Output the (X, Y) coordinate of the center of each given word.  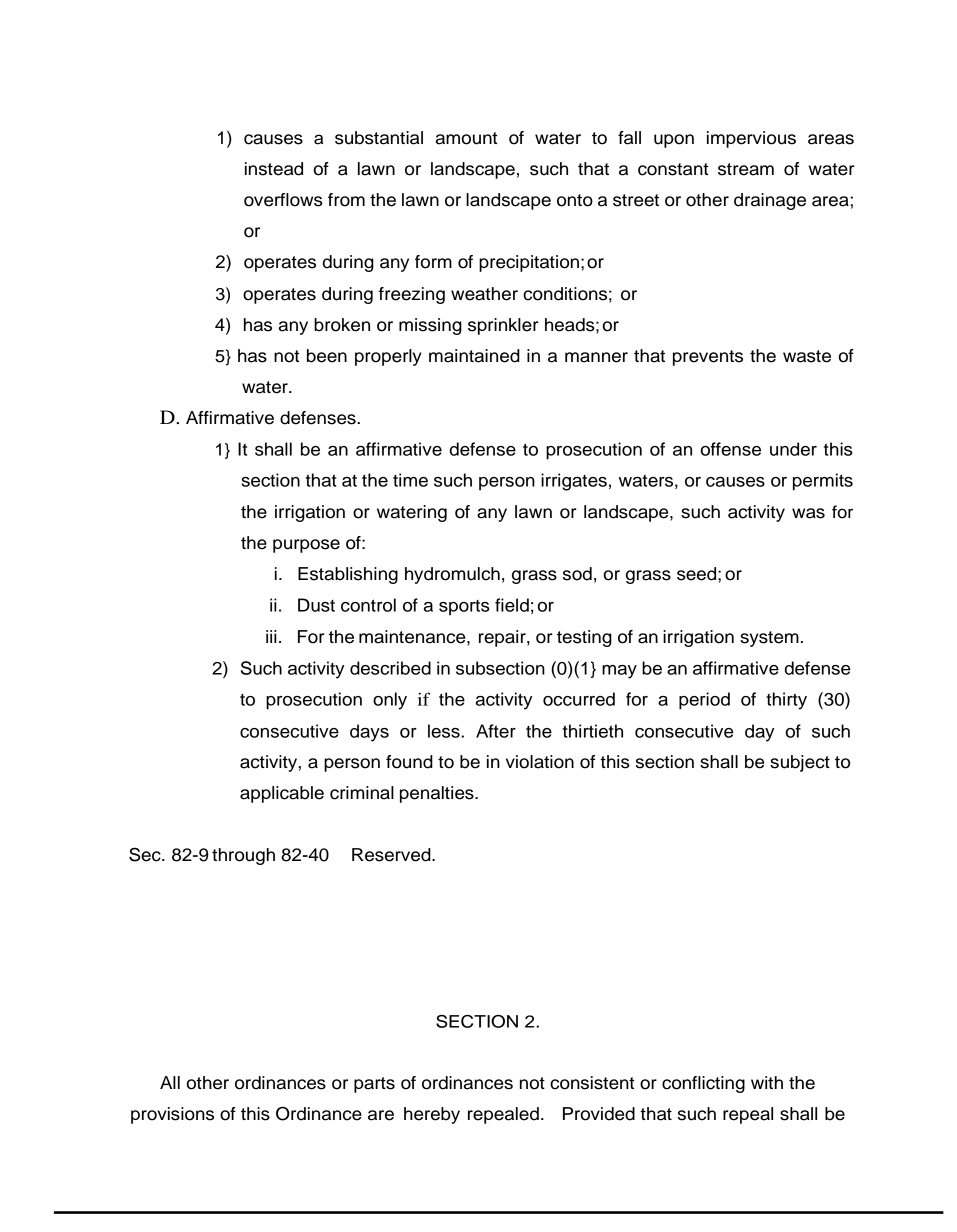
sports (464, 608)
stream (746, 169)
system (769, 639)
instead (274, 169)
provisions (172, 1115)
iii (271, 636)
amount (466, 138)
